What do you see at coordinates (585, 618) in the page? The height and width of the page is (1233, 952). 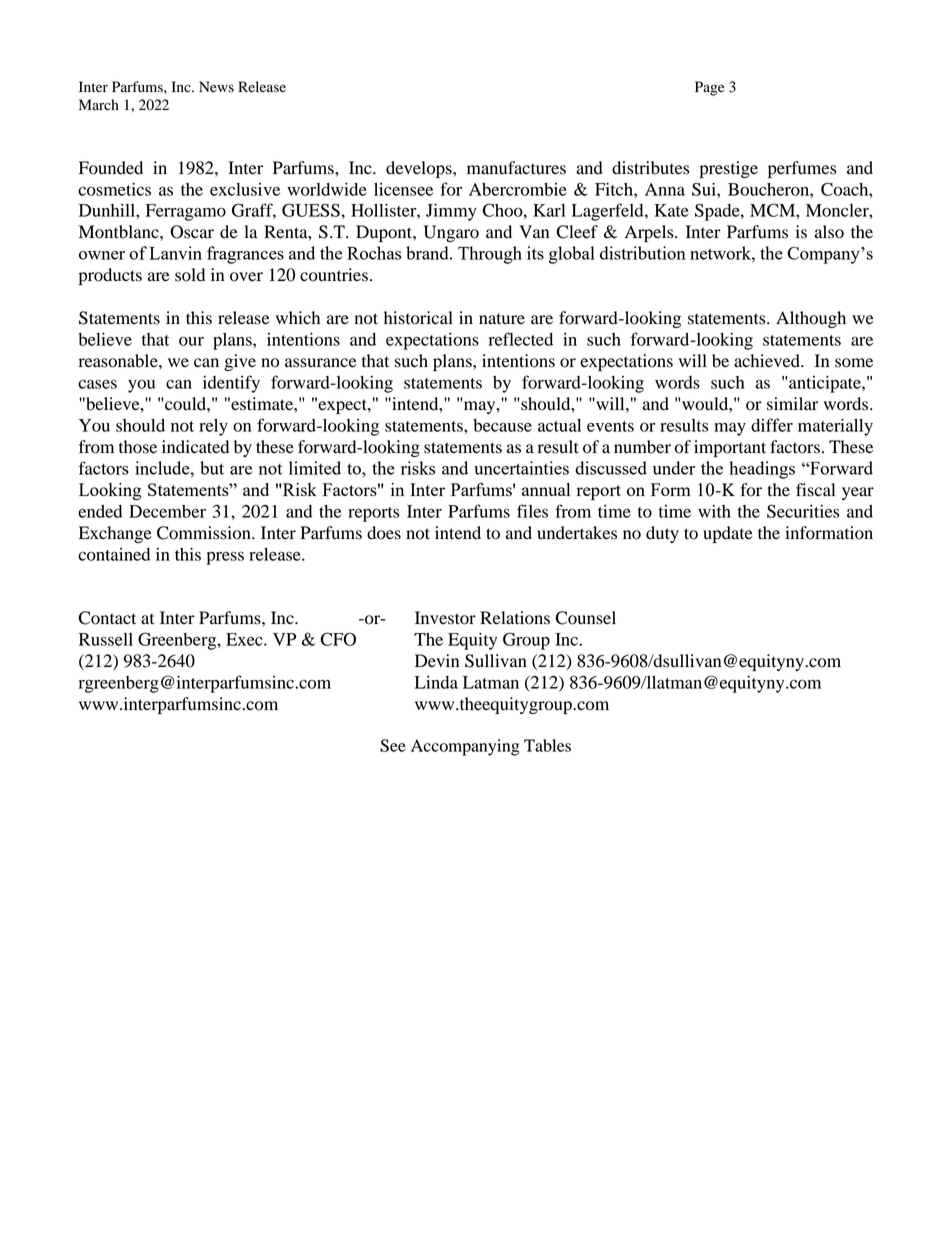 I see `Counsel` at bounding box center [585, 618].
